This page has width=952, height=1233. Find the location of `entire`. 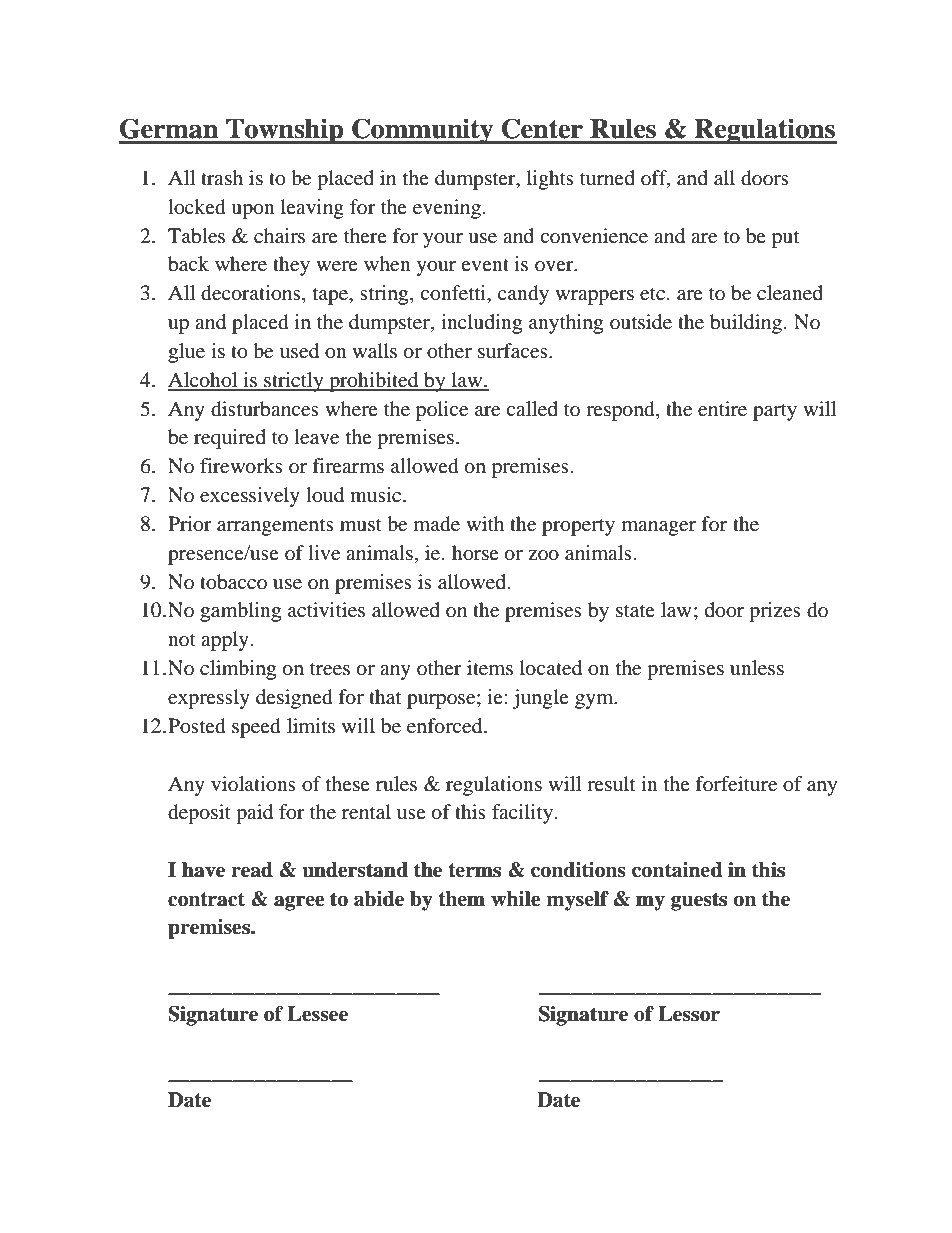

entire is located at coordinates (722, 409).
